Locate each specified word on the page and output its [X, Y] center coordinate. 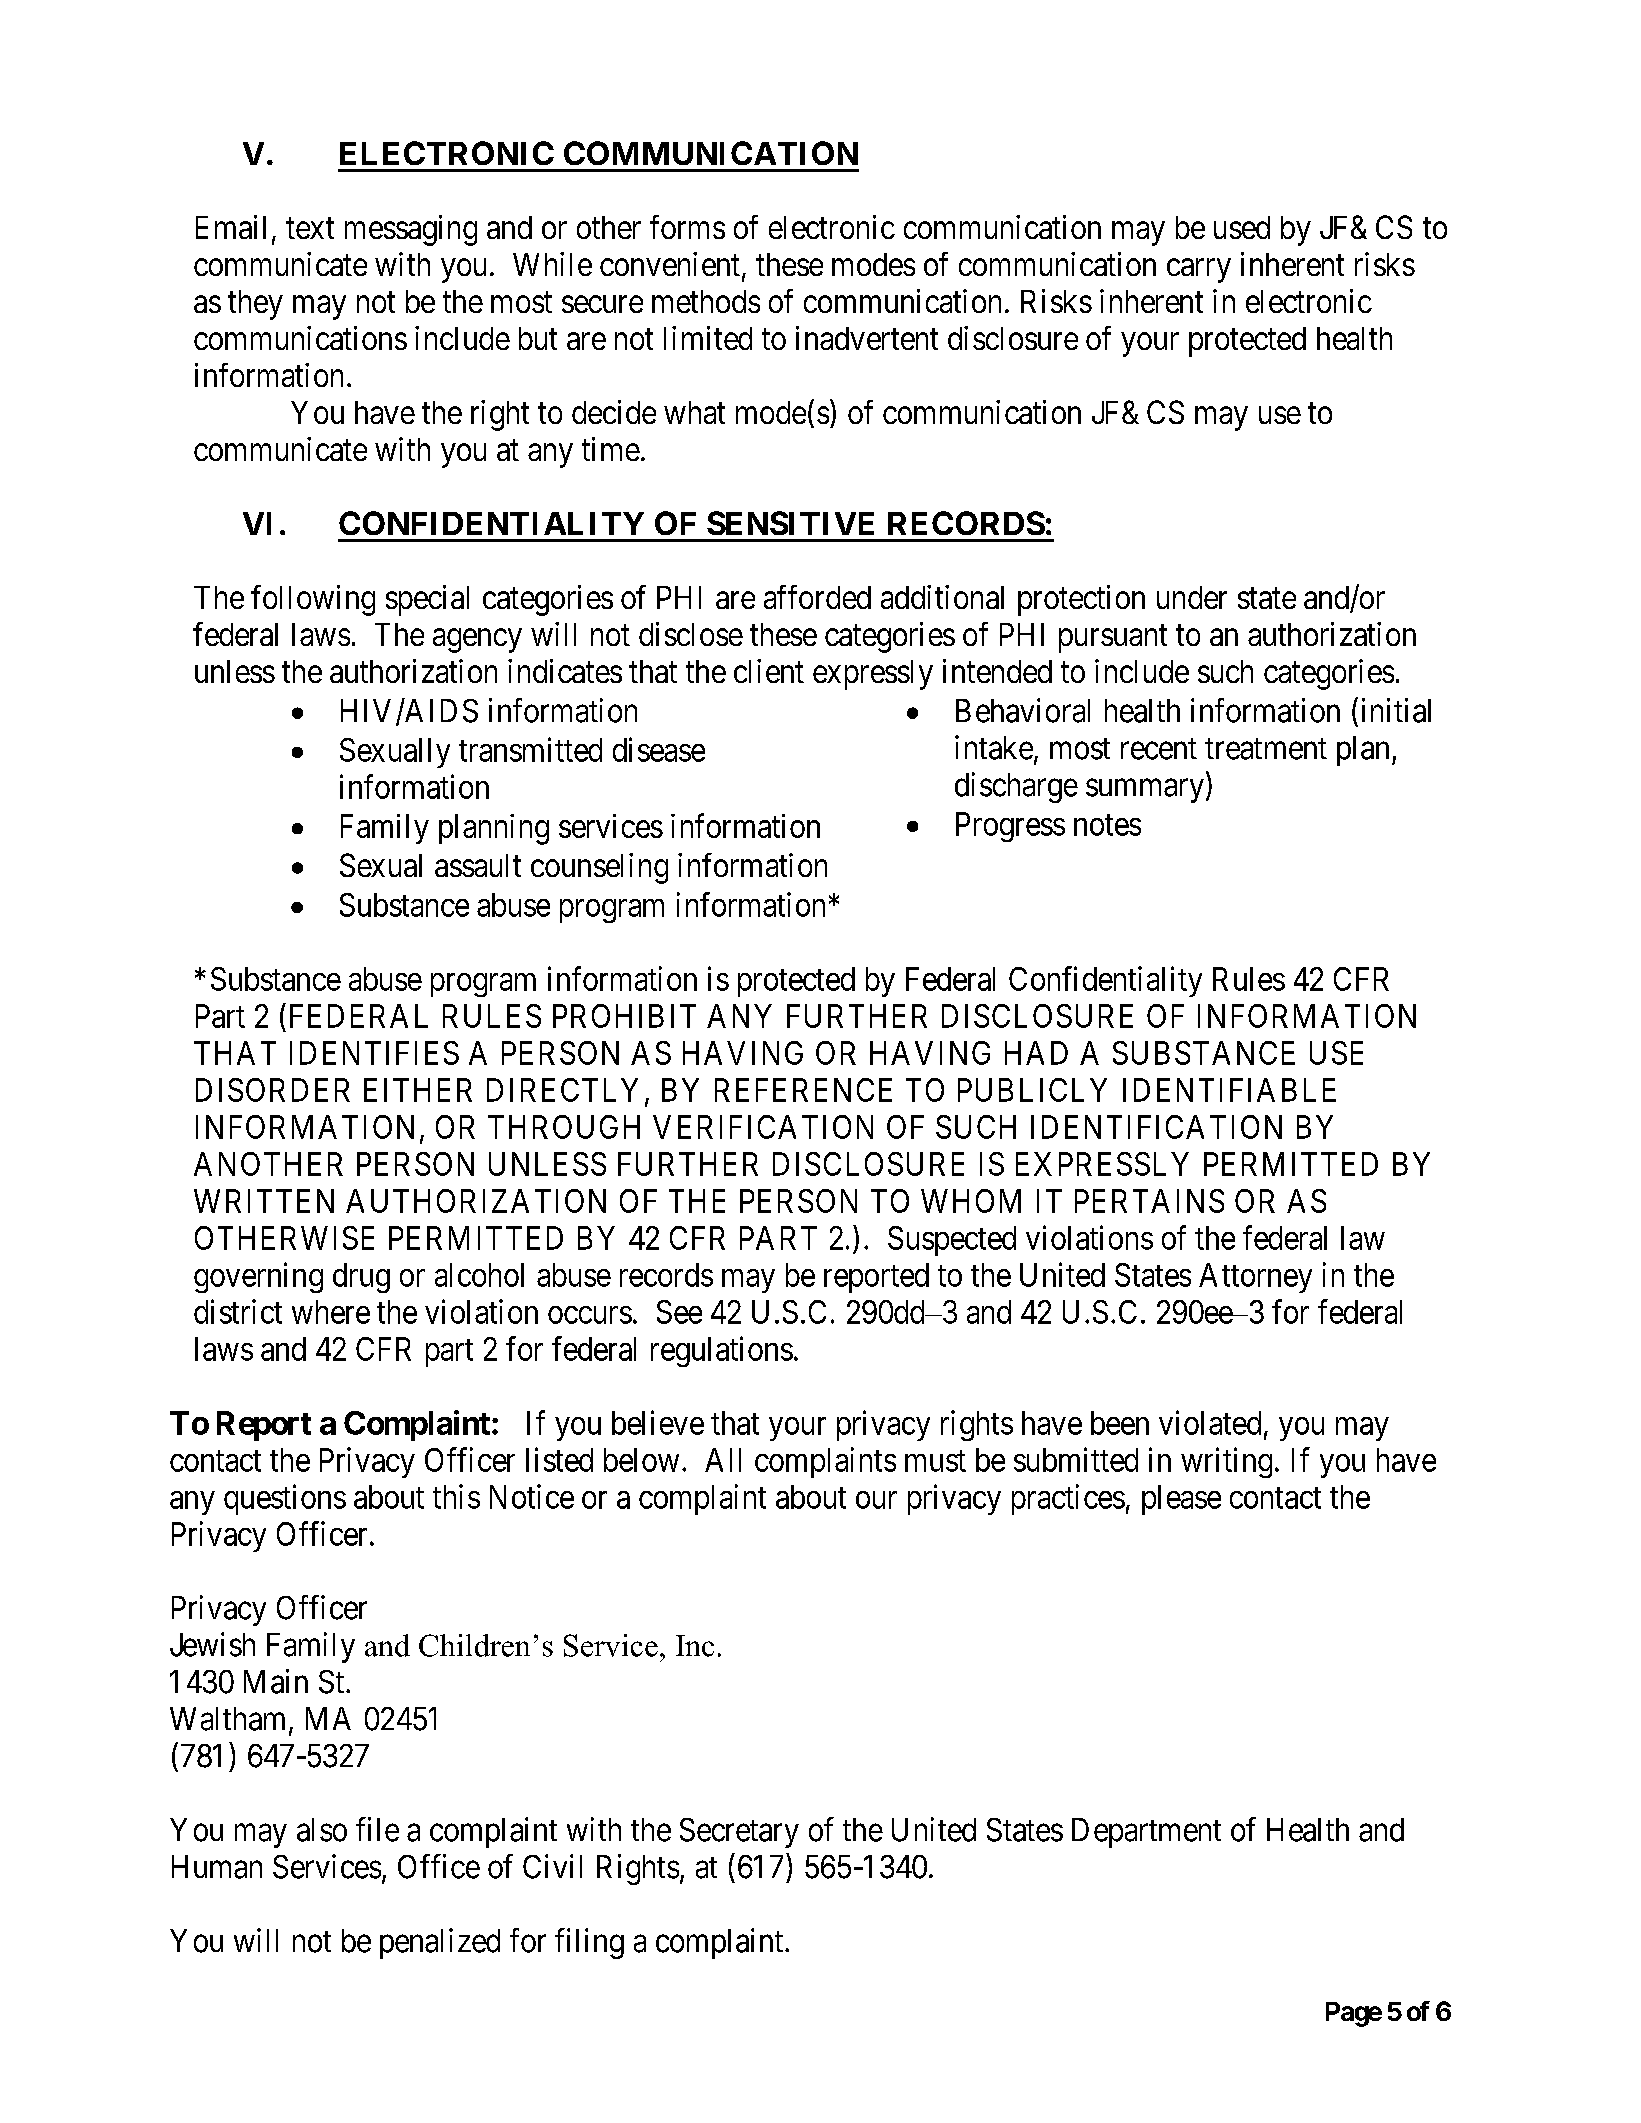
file [377, 1829]
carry [1199, 271]
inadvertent [867, 338]
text [310, 228]
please [1181, 1500]
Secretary [739, 1833]
